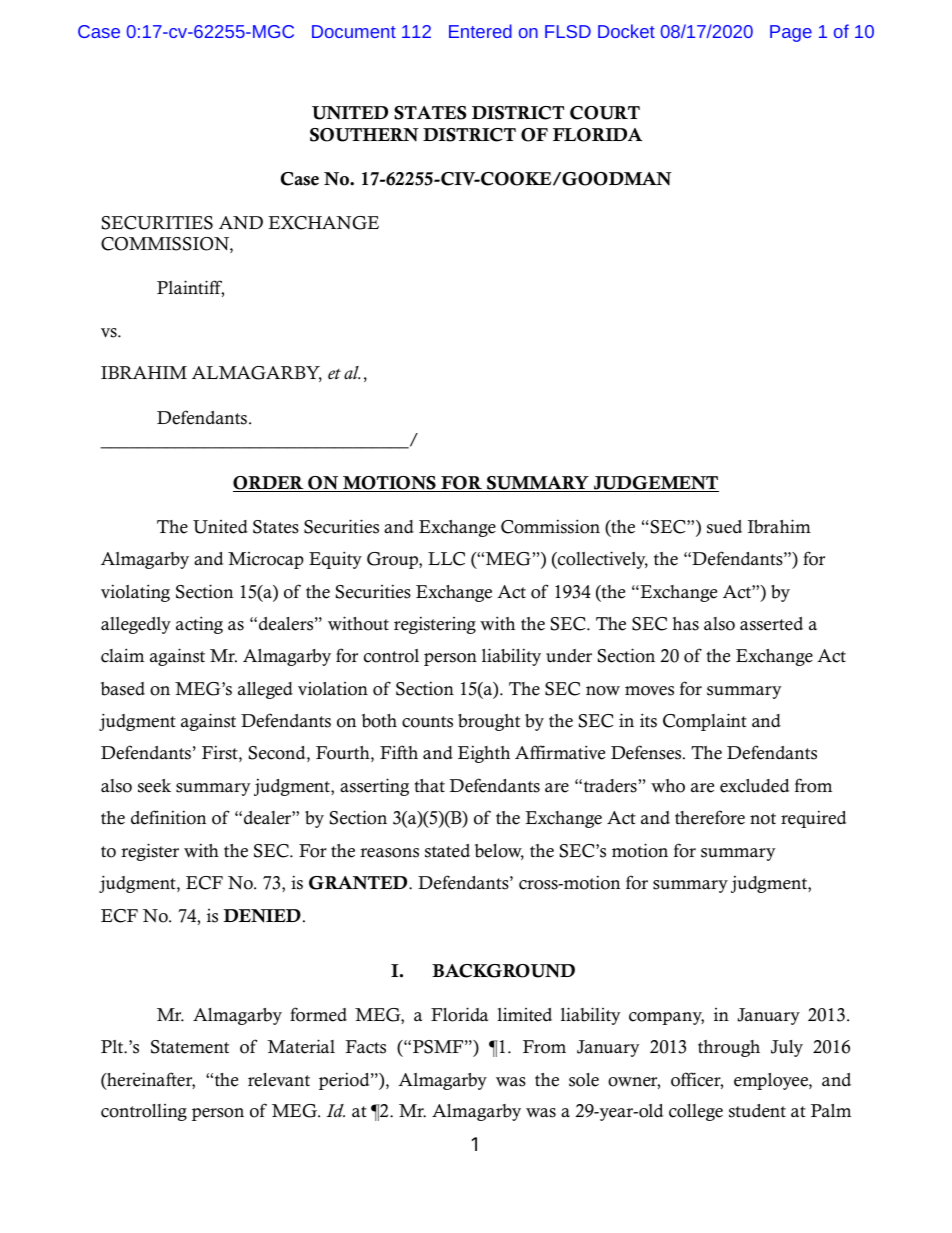 Image resolution: width=952 pixels, height=1233 pixels. I want to click on seek, so click(154, 786).
